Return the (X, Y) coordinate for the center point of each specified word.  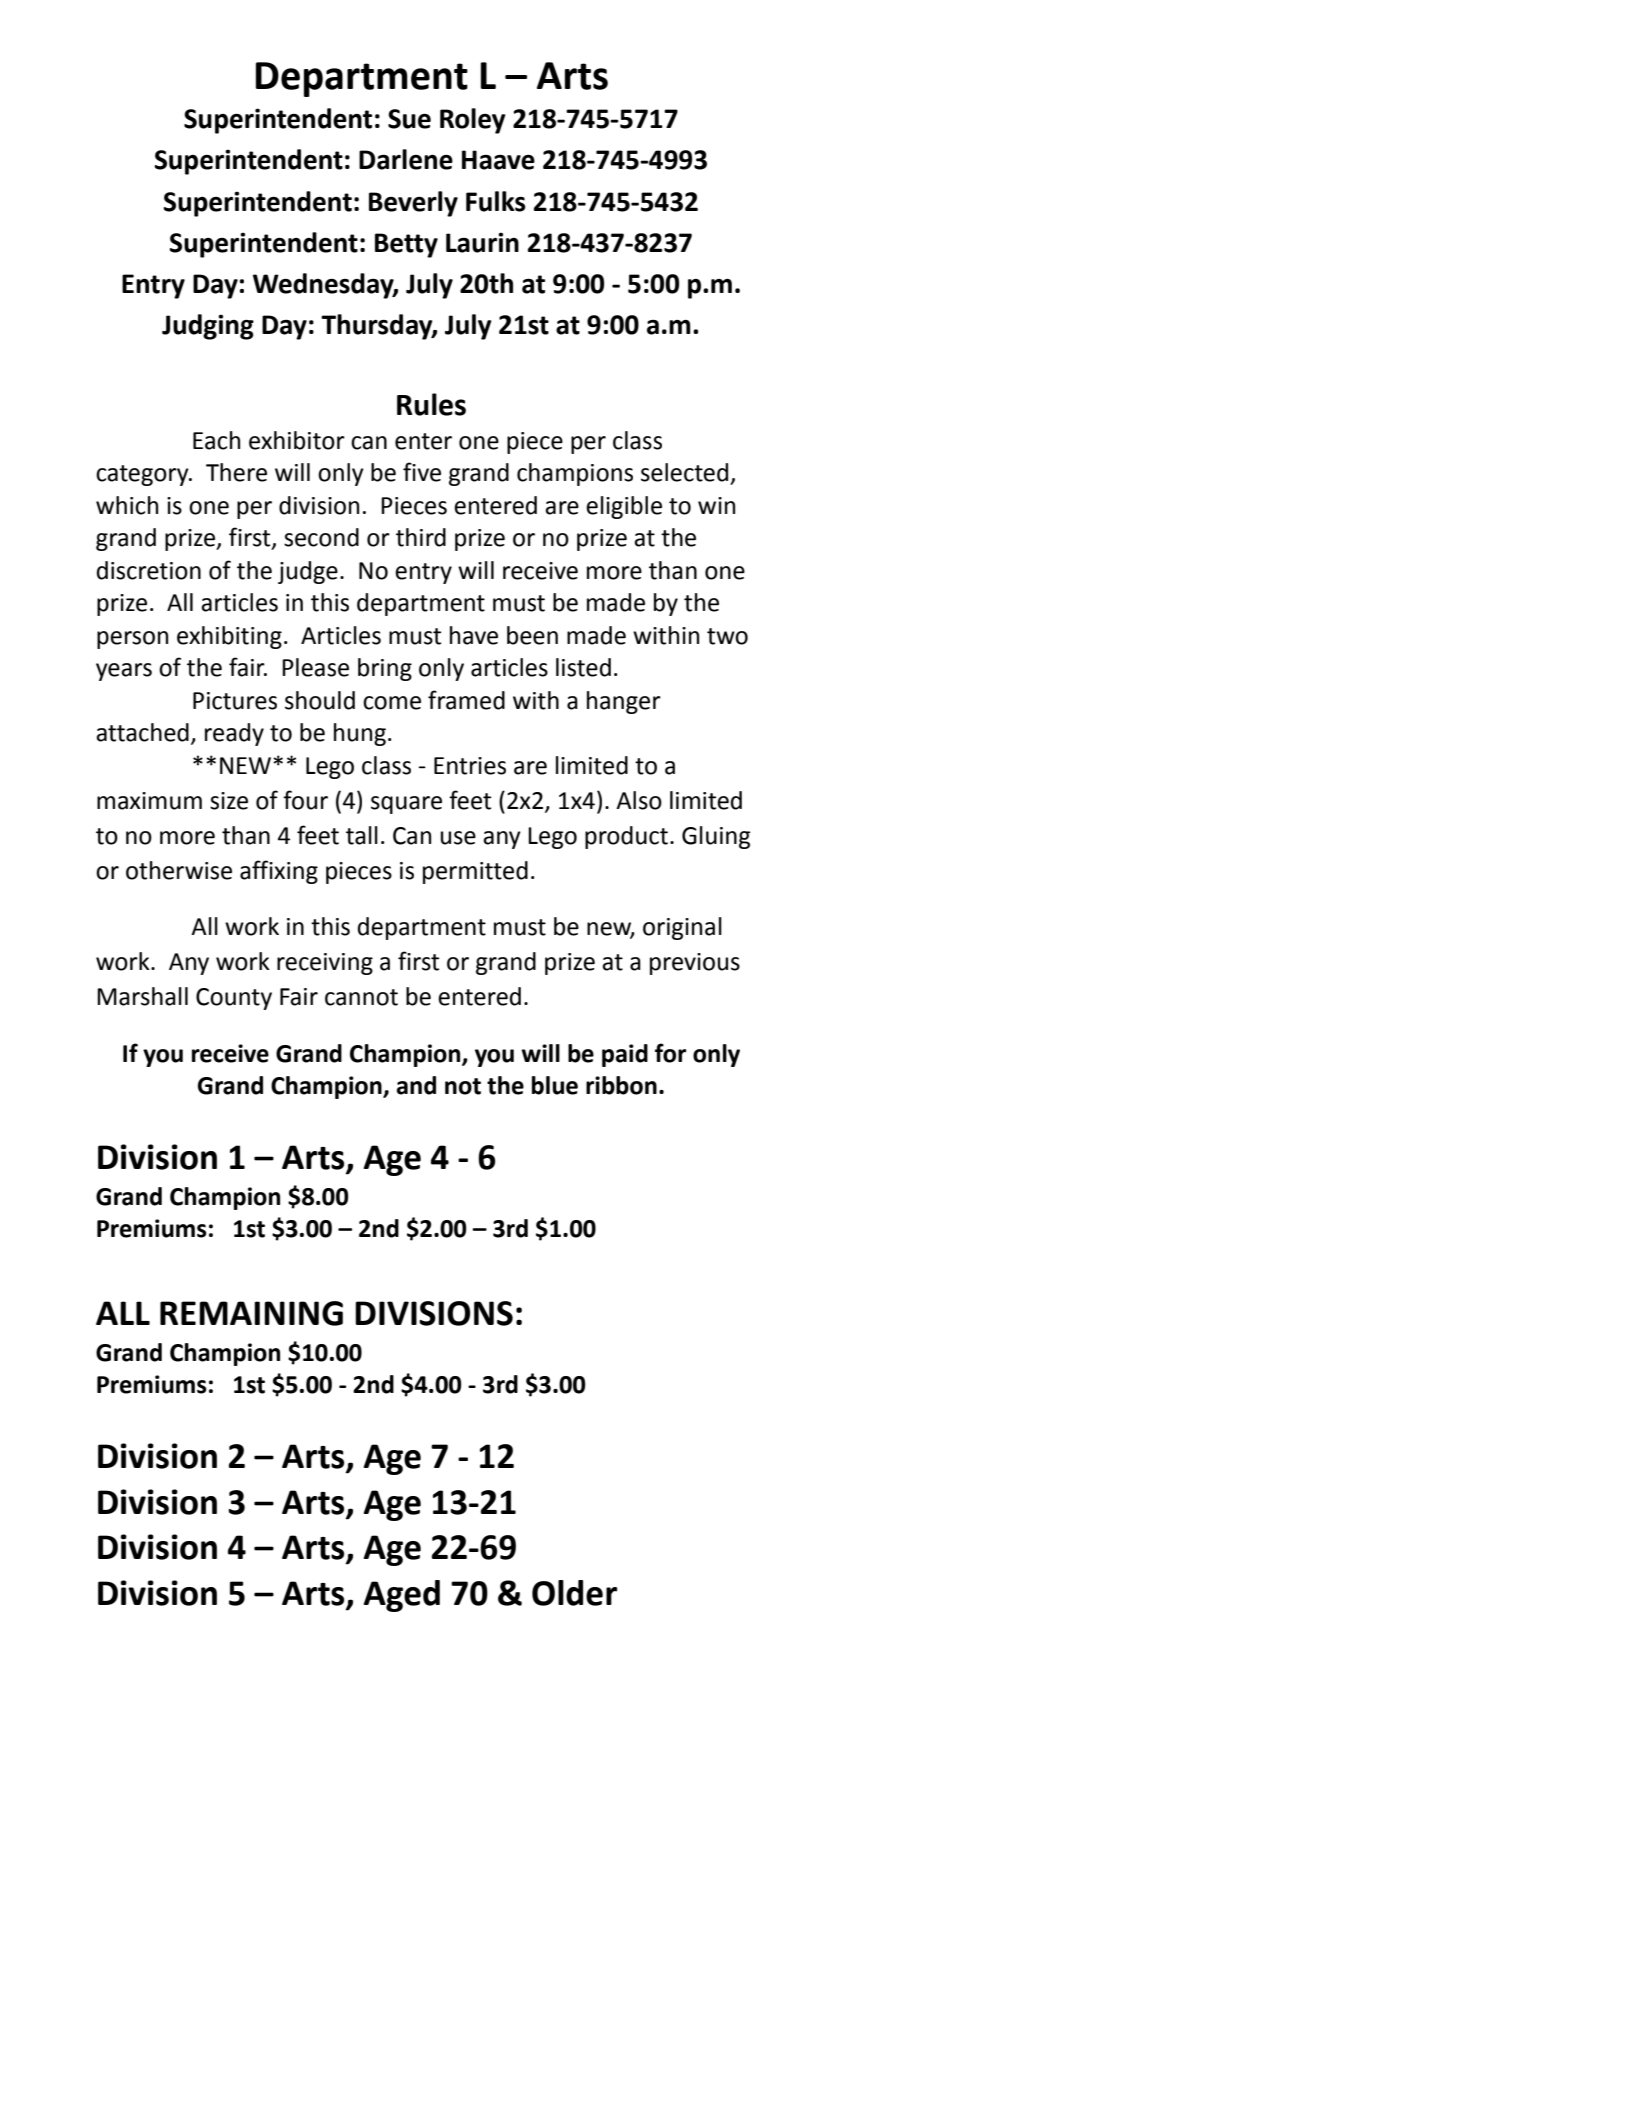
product (626, 837)
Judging (208, 327)
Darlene (406, 159)
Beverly (413, 204)
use (458, 838)
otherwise (179, 870)
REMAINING (251, 1313)
